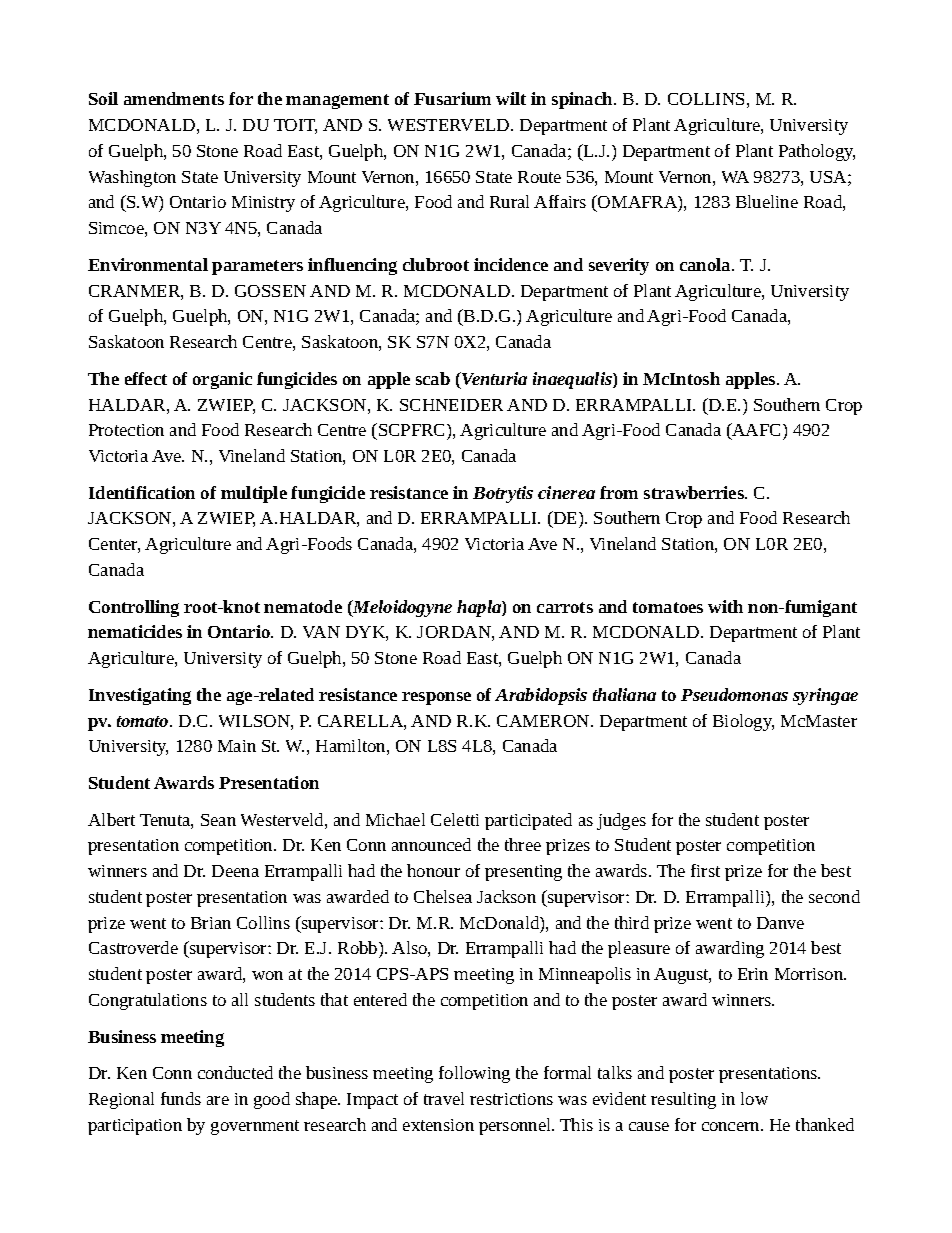  What do you see at coordinates (126, 430) in the screenshot?
I see `Protection` at bounding box center [126, 430].
